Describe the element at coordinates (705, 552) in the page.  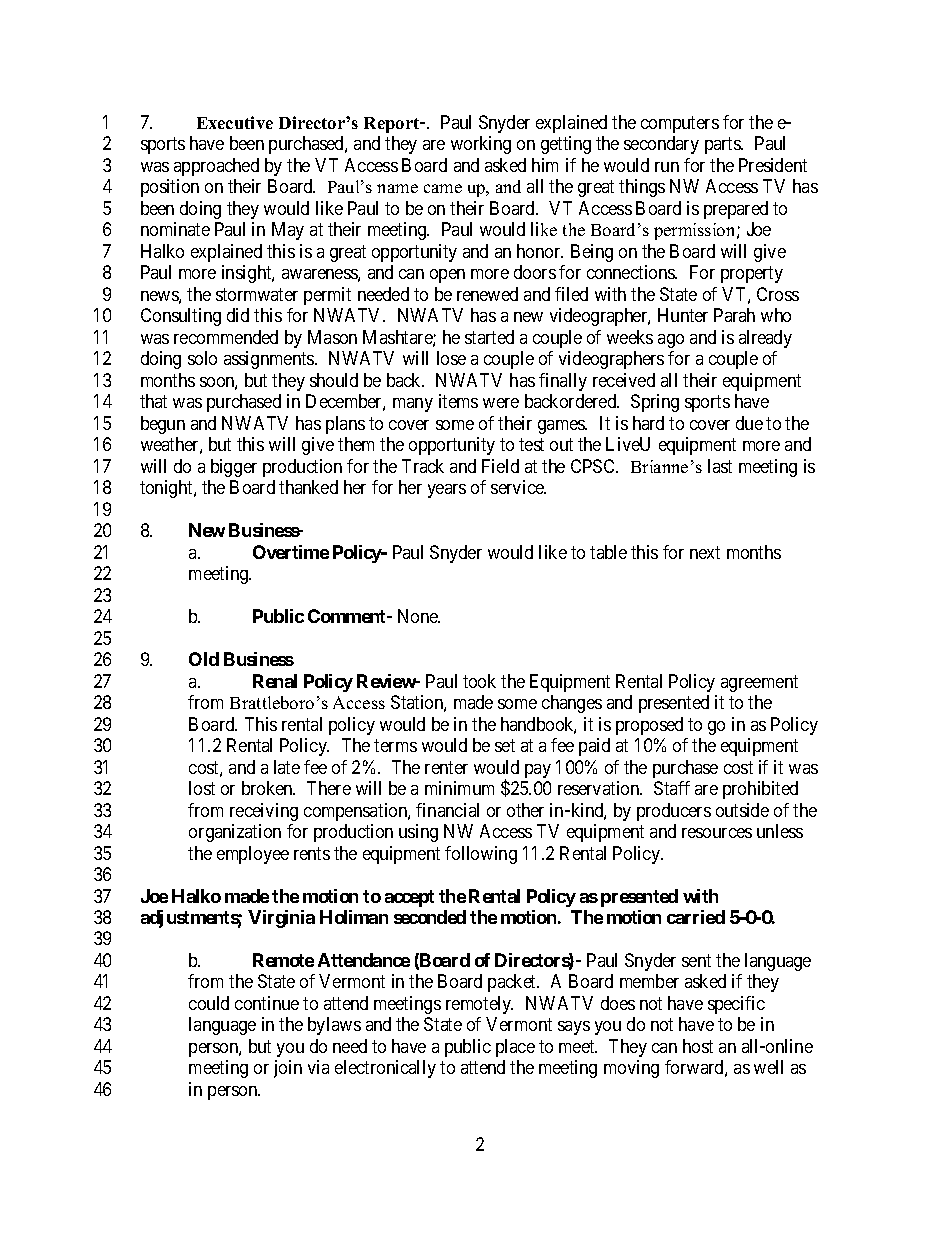
I see `next` at that location.
